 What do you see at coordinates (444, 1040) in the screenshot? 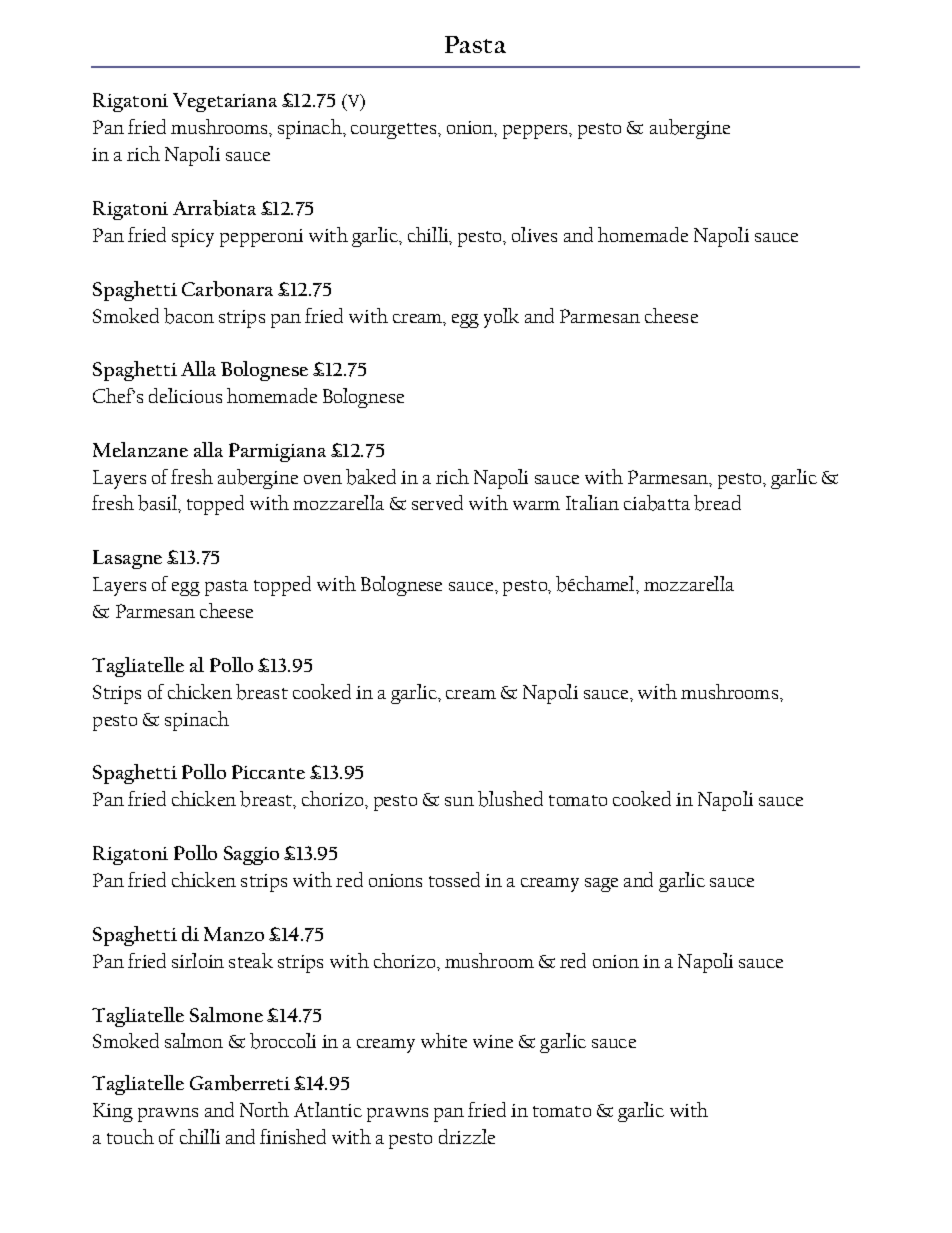
I see `white` at bounding box center [444, 1040].
